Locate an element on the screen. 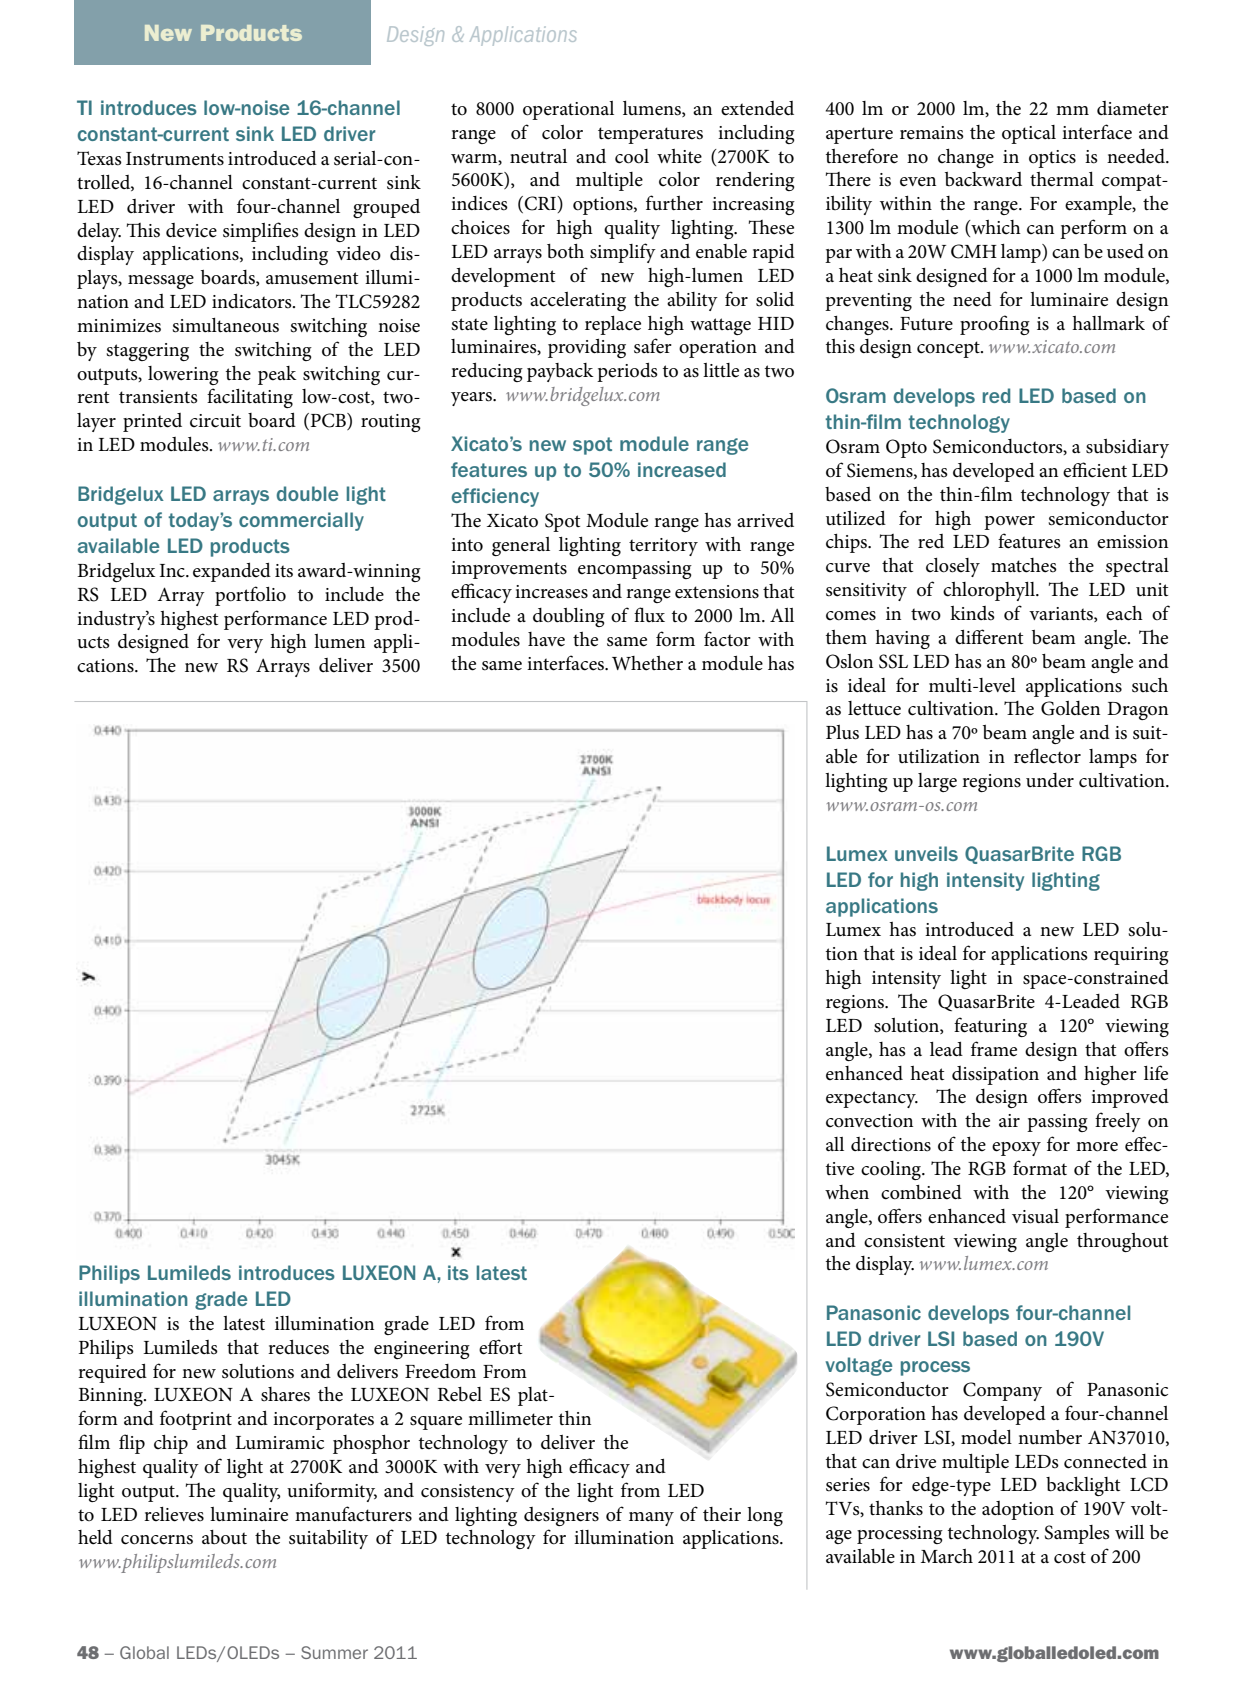 The height and width of the screenshot is (1690, 1249). optics is located at coordinates (1052, 159).
